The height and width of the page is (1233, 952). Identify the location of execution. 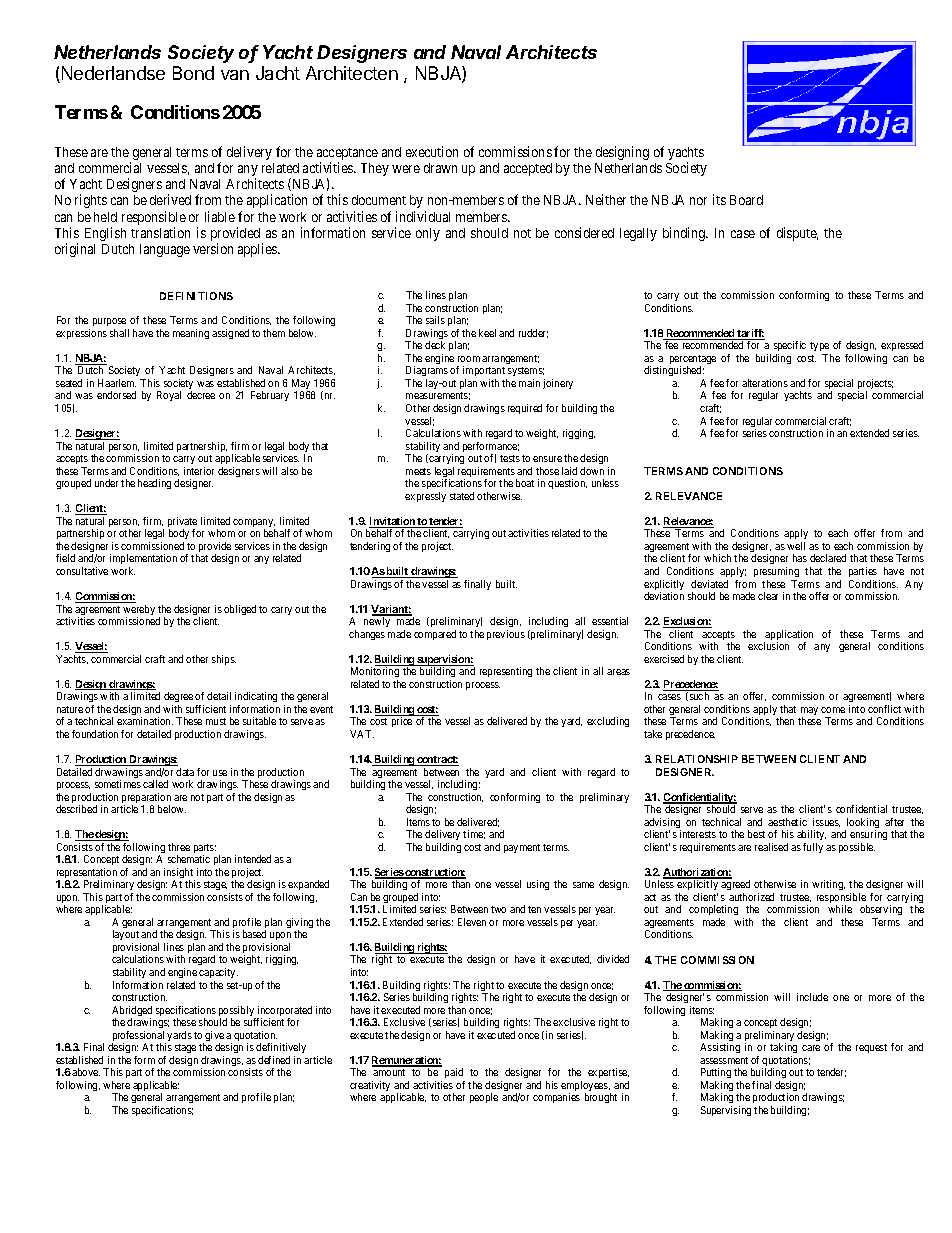
(432, 151).
